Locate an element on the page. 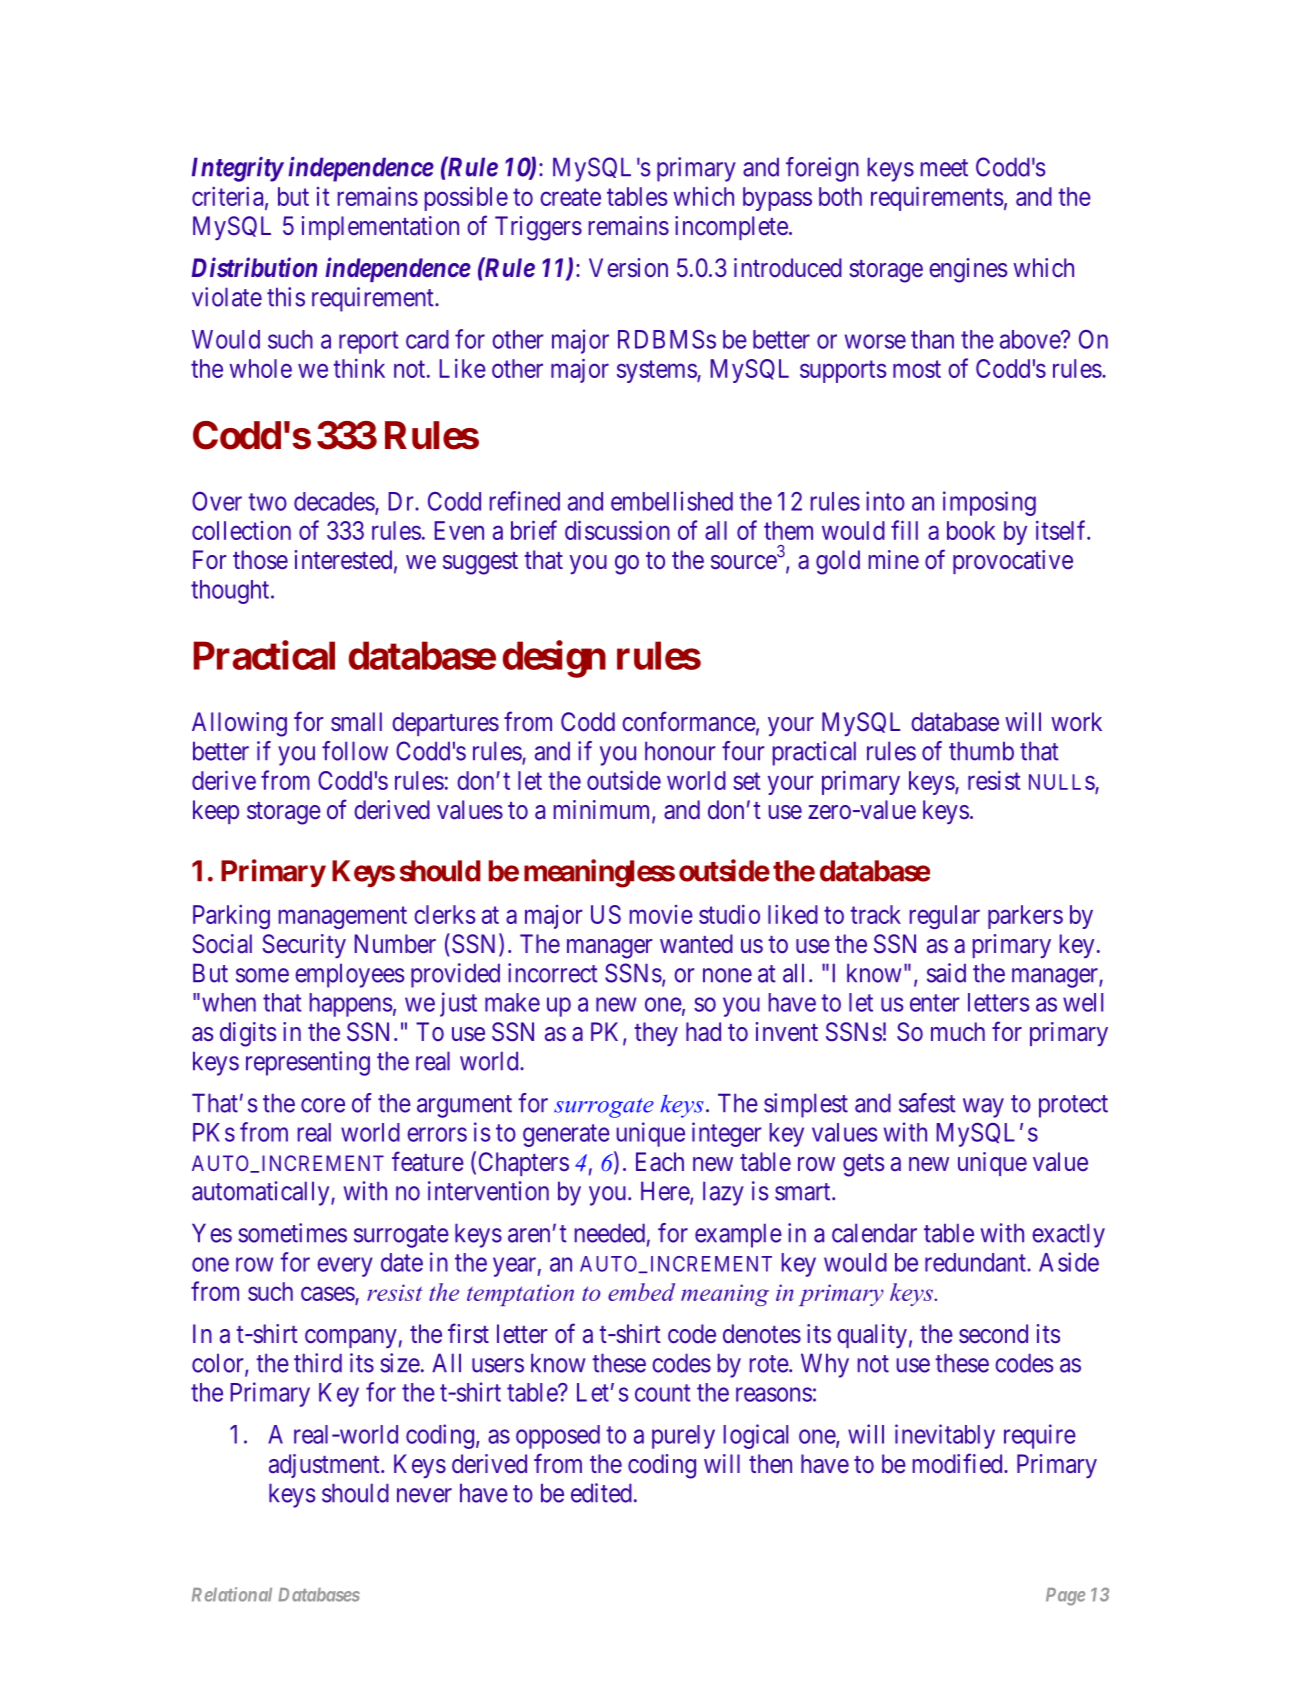  meet is located at coordinates (944, 168).
